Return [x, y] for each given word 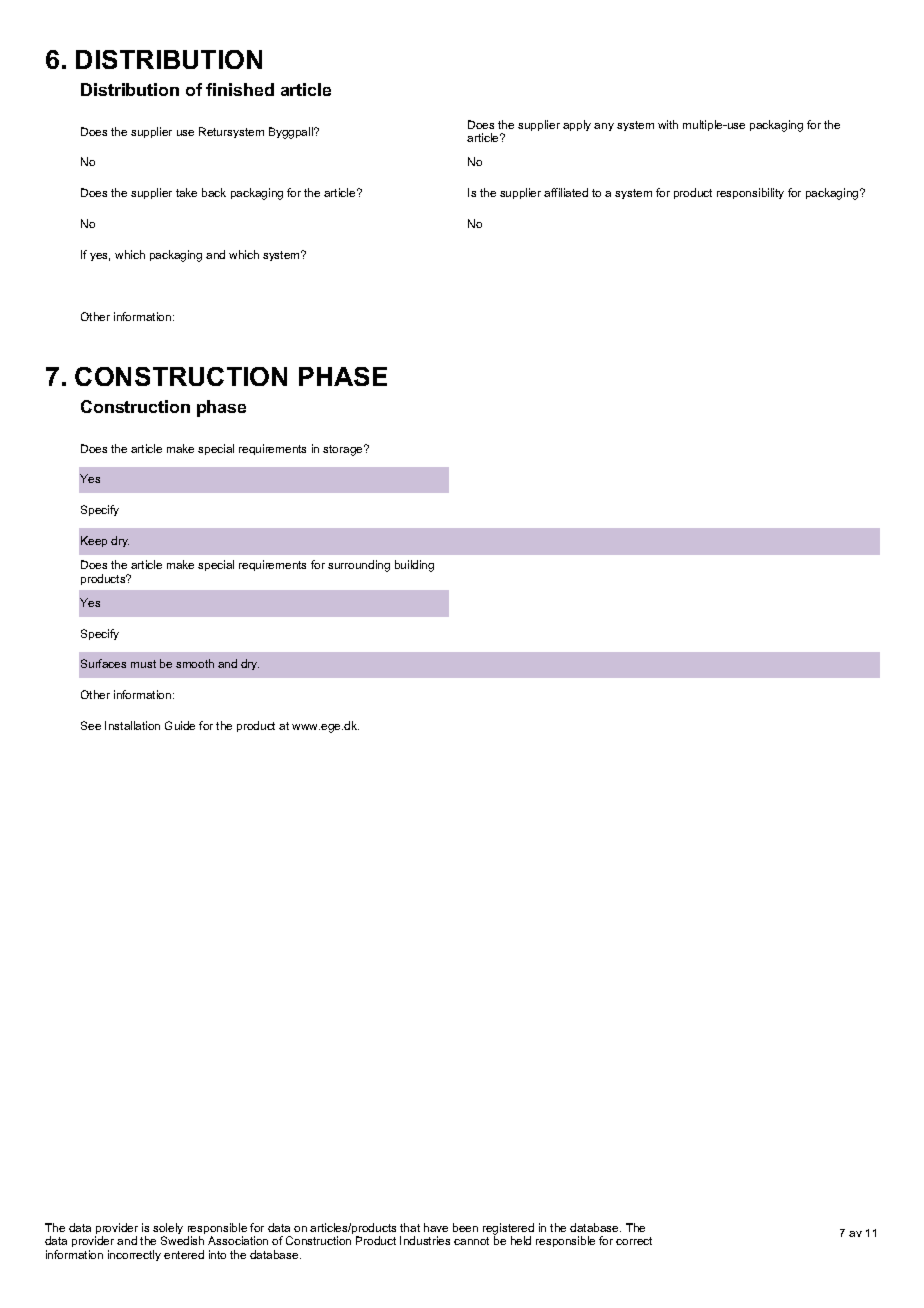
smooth [195, 663]
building [414, 566]
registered [508, 1230]
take [186, 192]
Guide [180, 725]
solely [168, 1230]
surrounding [359, 566]
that [410, 1227]
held [521, 1240]
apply [577, 125]
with [668, 124]
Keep [94, 541]
